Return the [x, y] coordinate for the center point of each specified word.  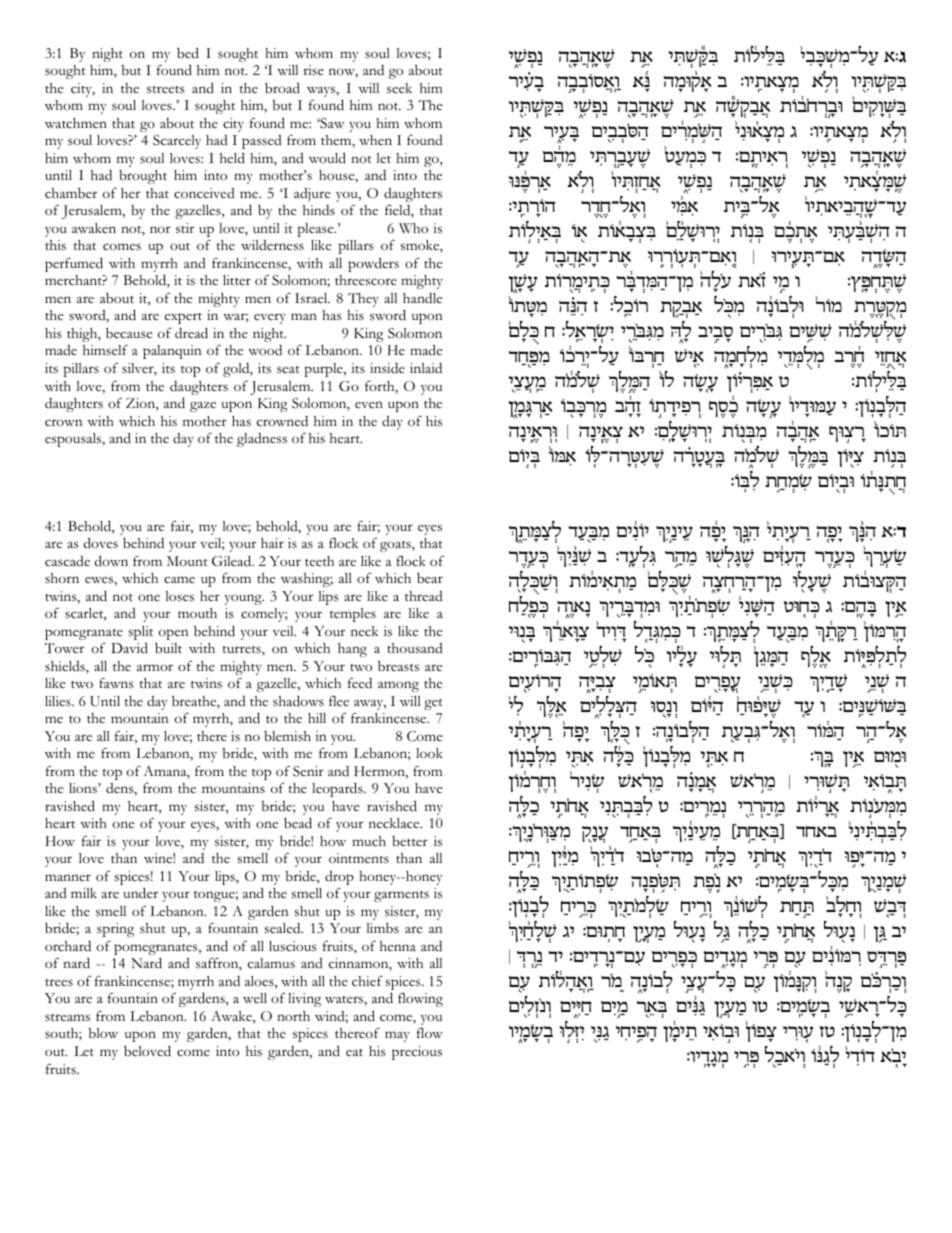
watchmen [76, 123]
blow [103, 1033]
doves [100, 543]
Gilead [233, 561]
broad [282, 88]
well [255, 998]
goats [396, 546]
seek [399, 88]
